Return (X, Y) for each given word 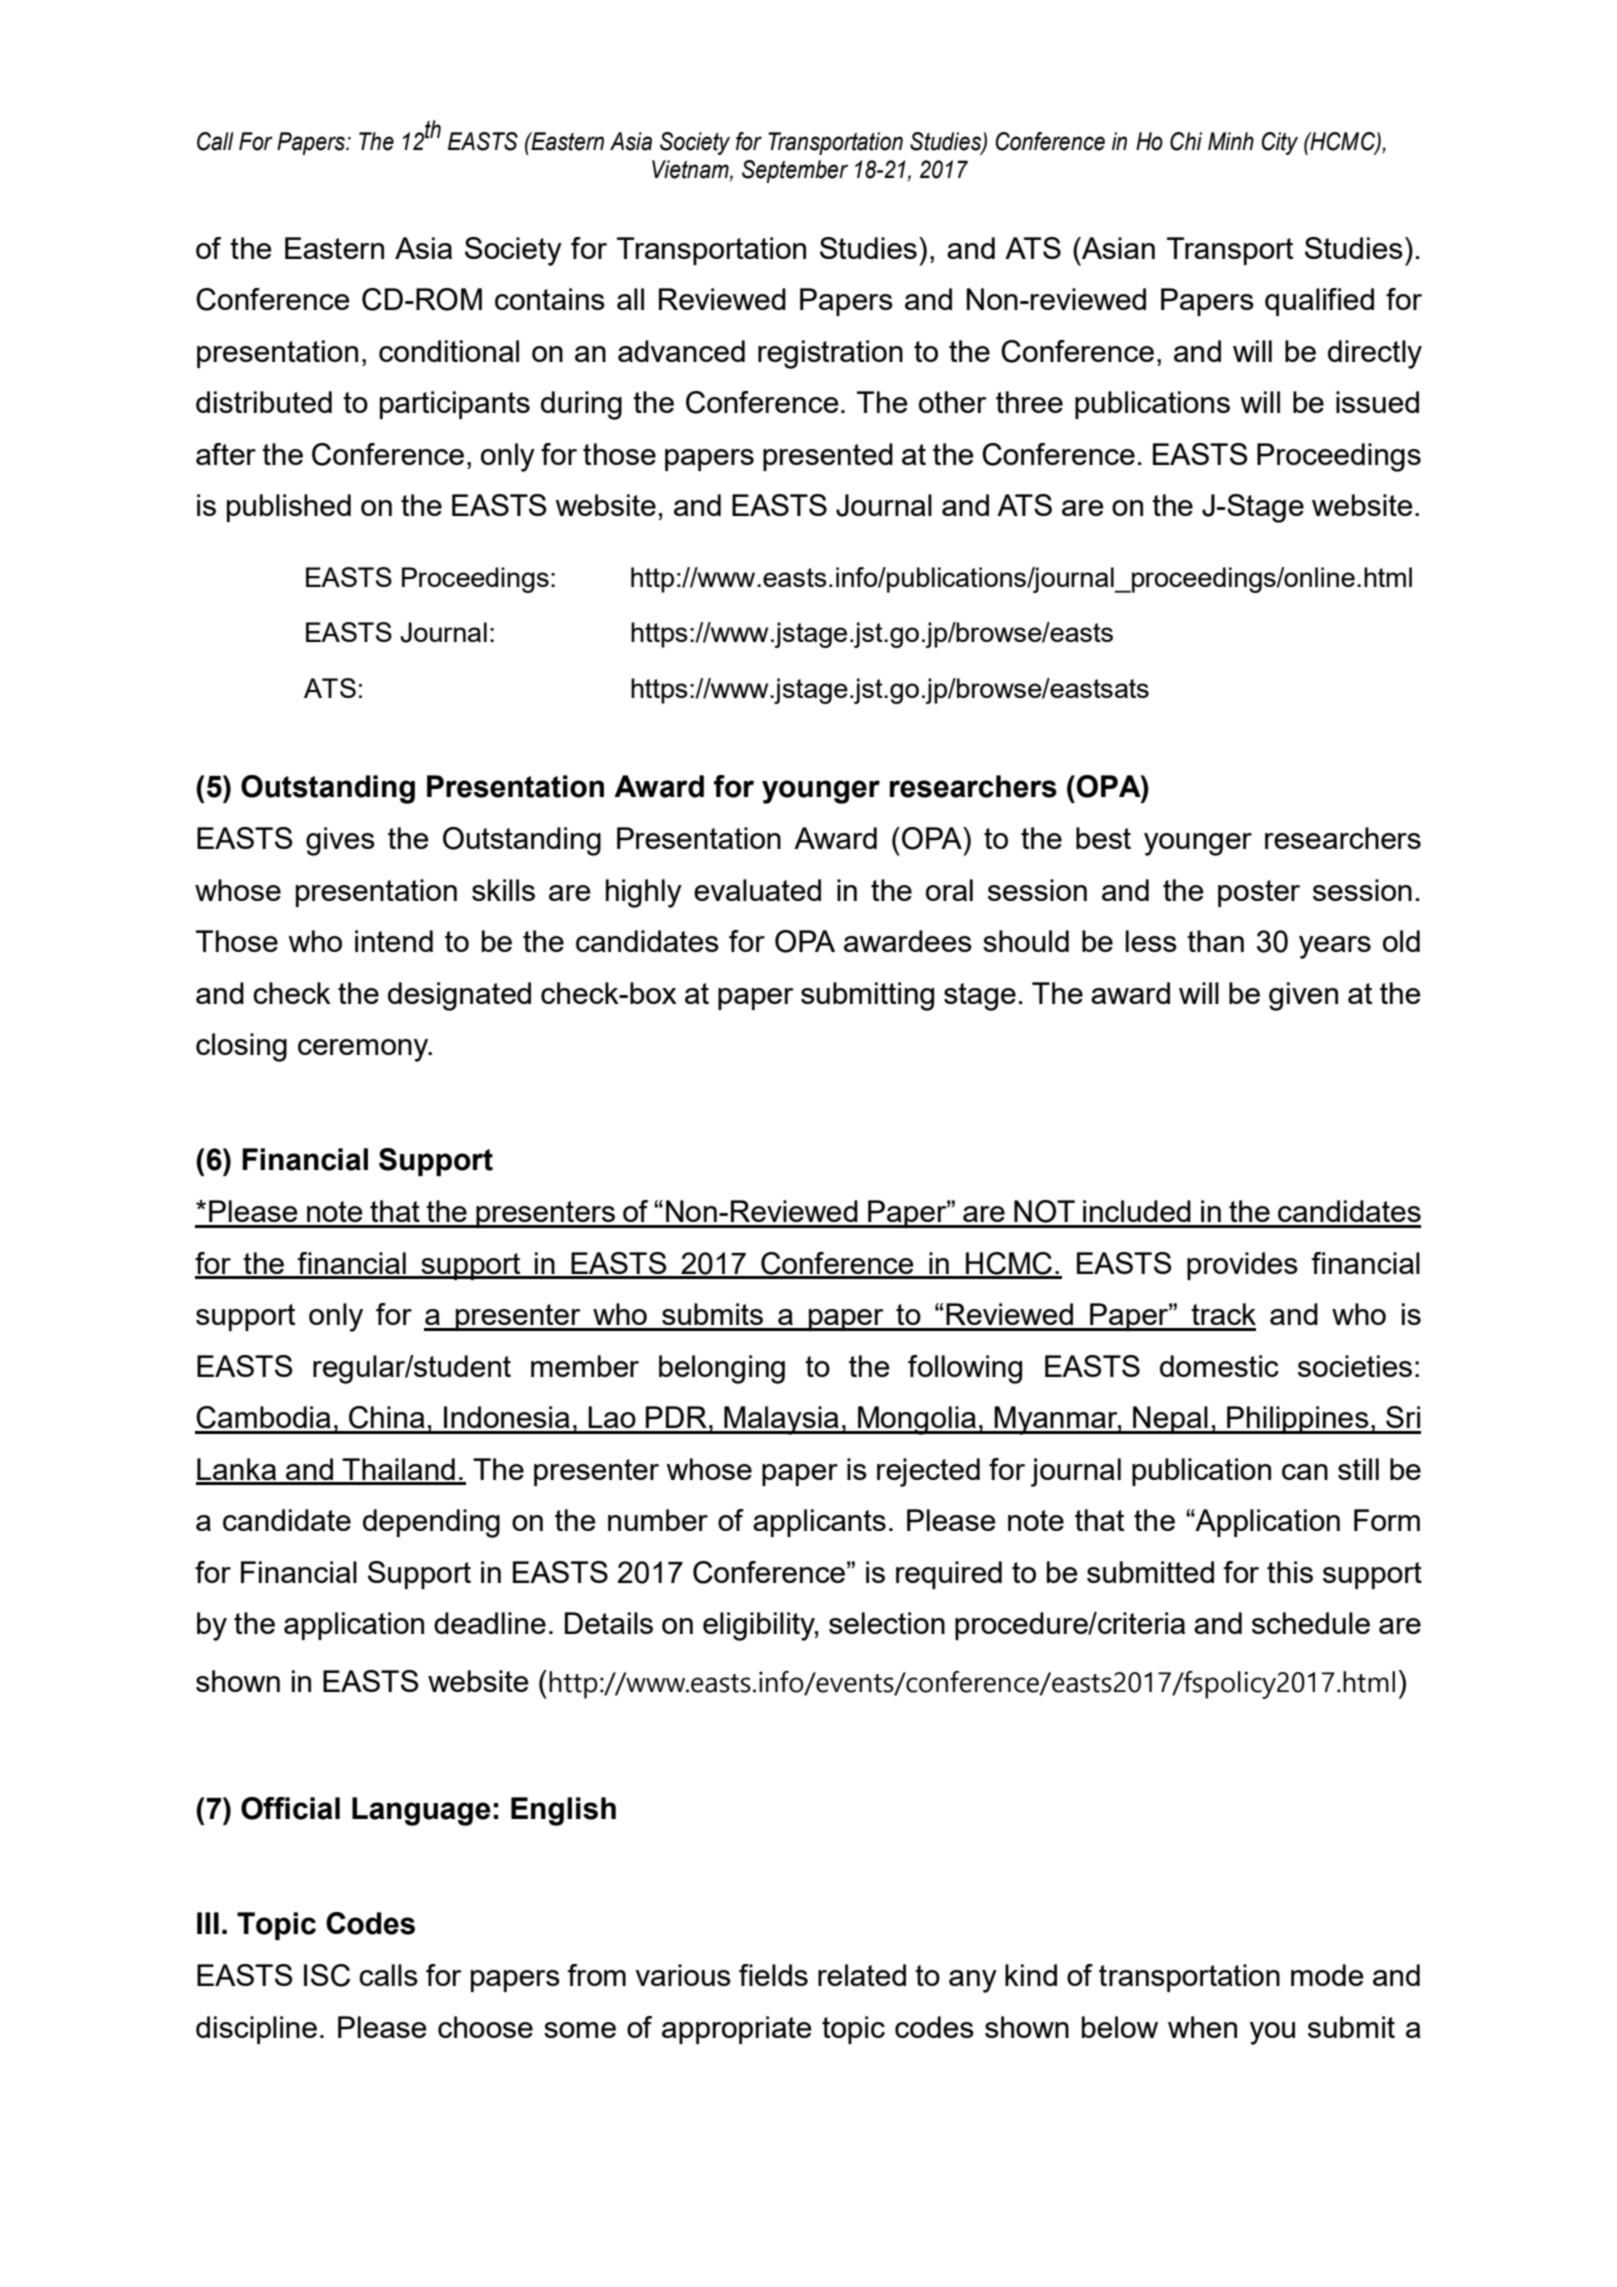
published (289, 508)
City (1280, 143)
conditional (449, 351)
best (1103, 838)
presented (828, 457)
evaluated (757, 890)
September (795, 171)
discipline (256, 2030)
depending (431, 1523)
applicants (819, 1523)
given (1303, 996)
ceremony (364, 1050)
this (1290, 1572)
